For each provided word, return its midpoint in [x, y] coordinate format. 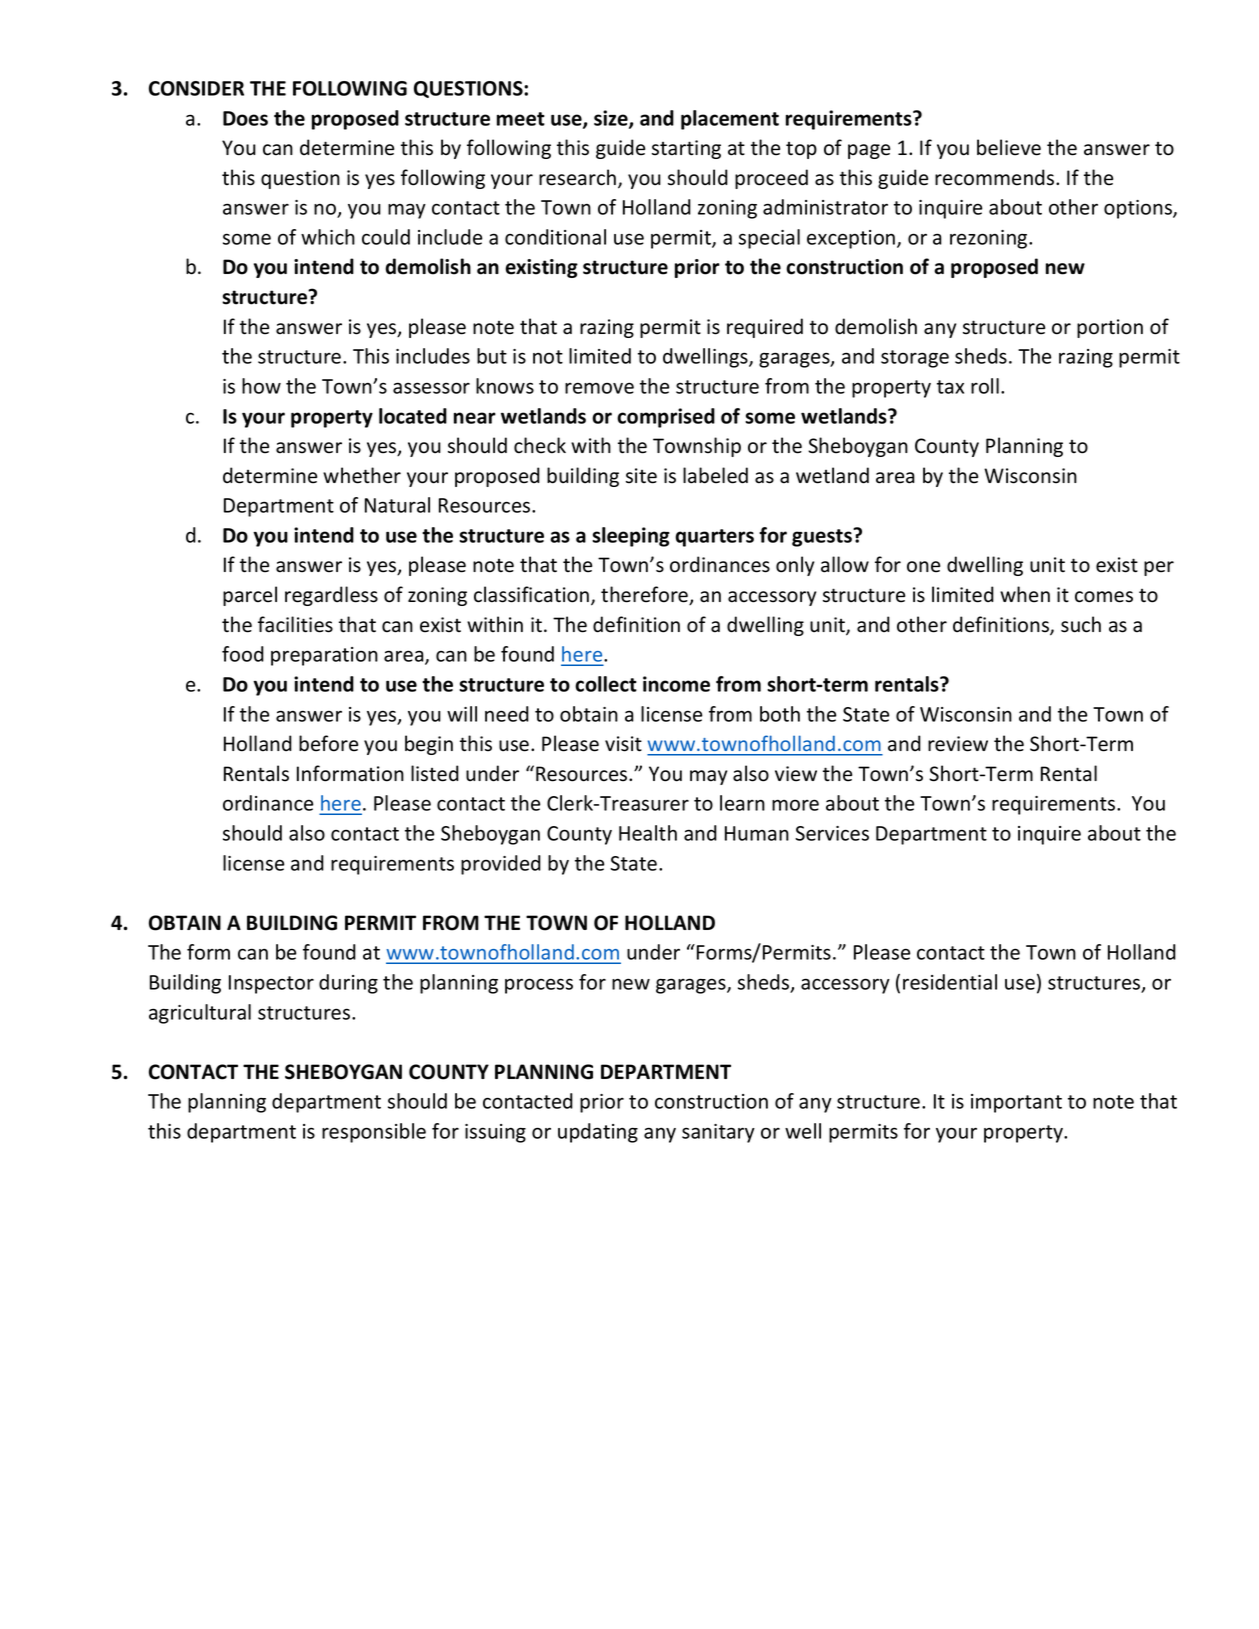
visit [623, 744]
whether [362, 475]
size [612, 119]
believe [1009, 147]
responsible [374, 1133]
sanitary [718, 1133]
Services [832, 833]
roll [985, 386]
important [1016, 1103]
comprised [666, 418]
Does [245, 118]
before [328, 743]
